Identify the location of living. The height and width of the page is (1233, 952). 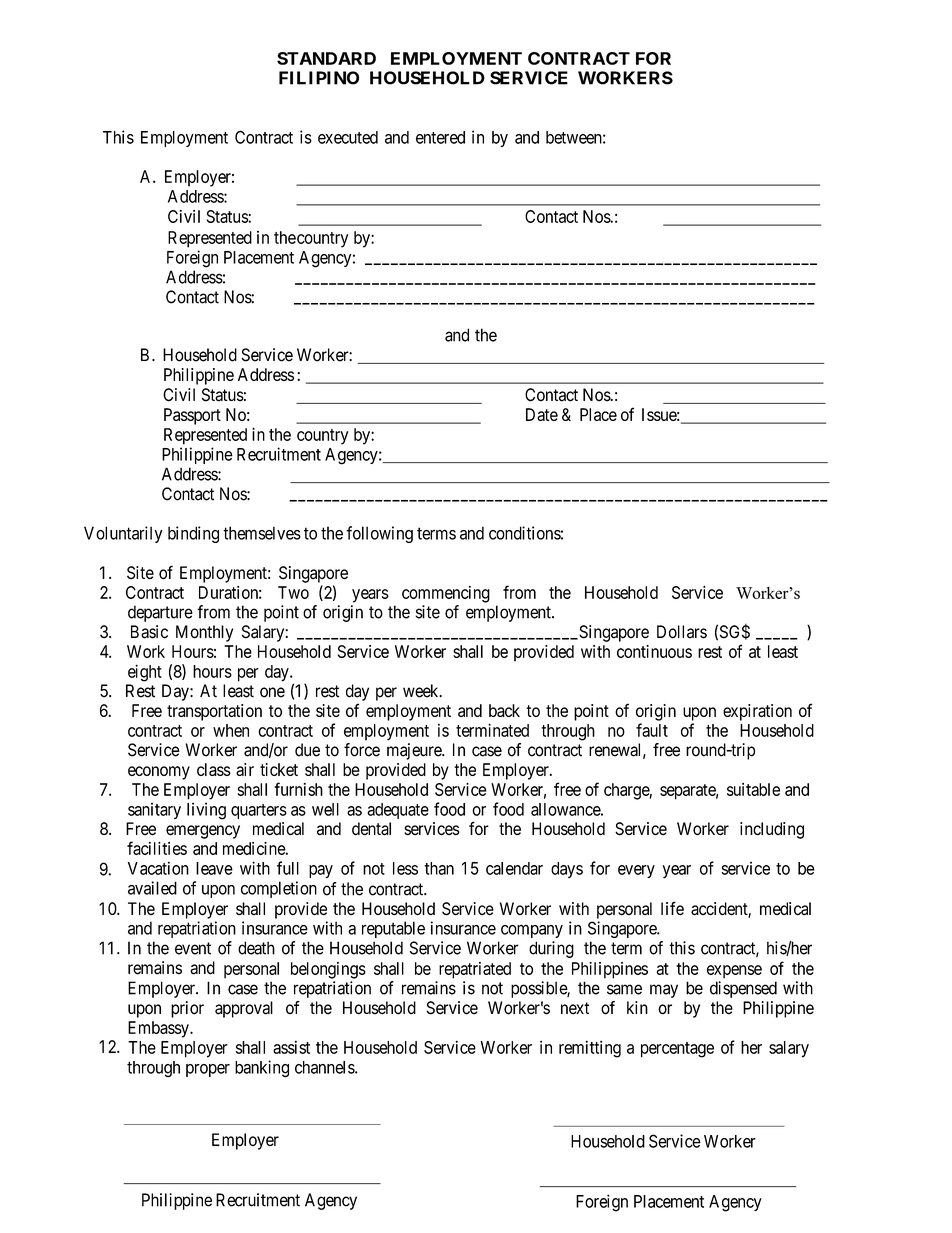
(206, 811).
